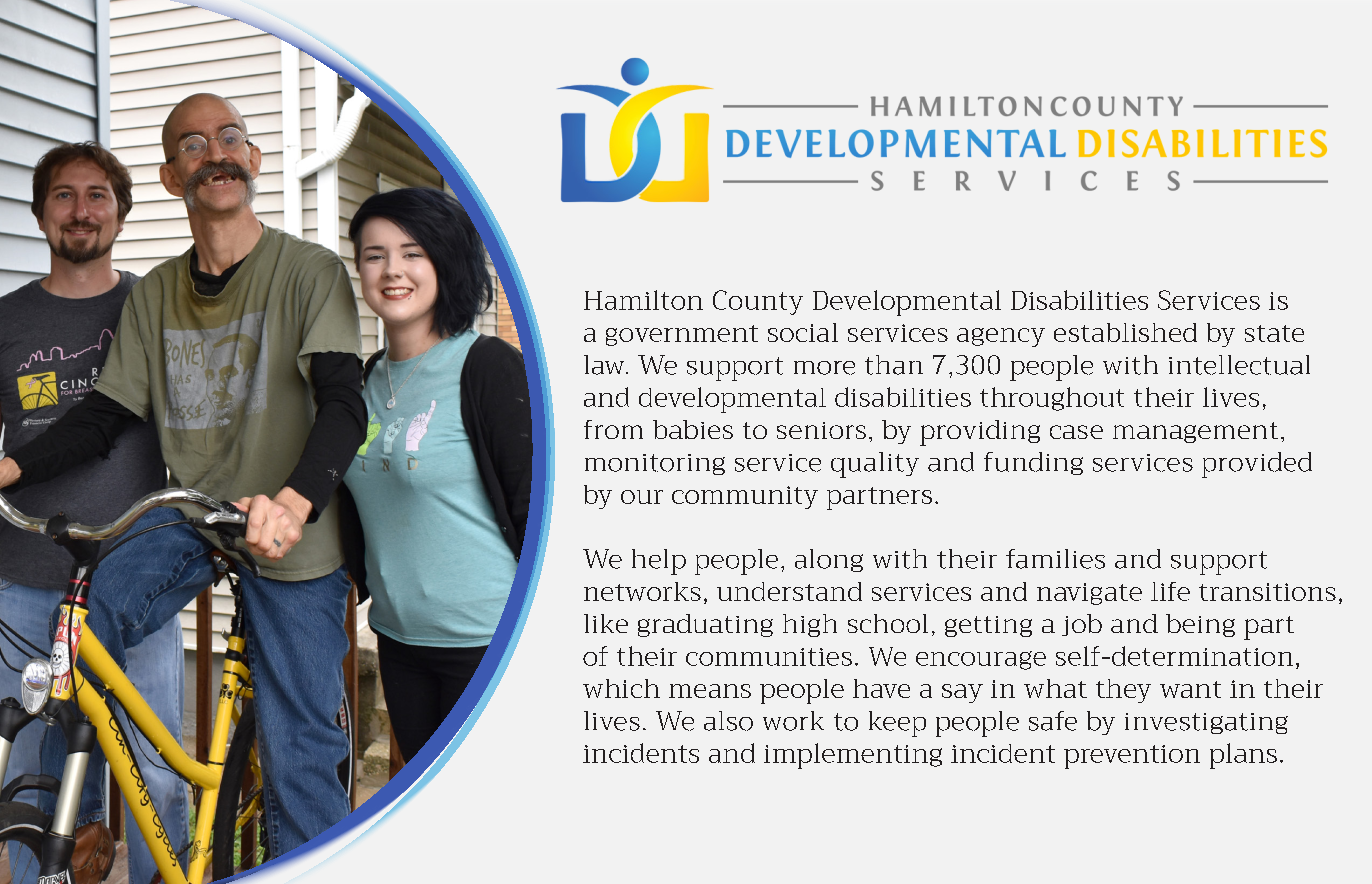 Image resolution: width=1372 pixels, height=884 pixels. Describe the element at coordinates (1001, 337) in the screenshot. I see `agency` at that location.
